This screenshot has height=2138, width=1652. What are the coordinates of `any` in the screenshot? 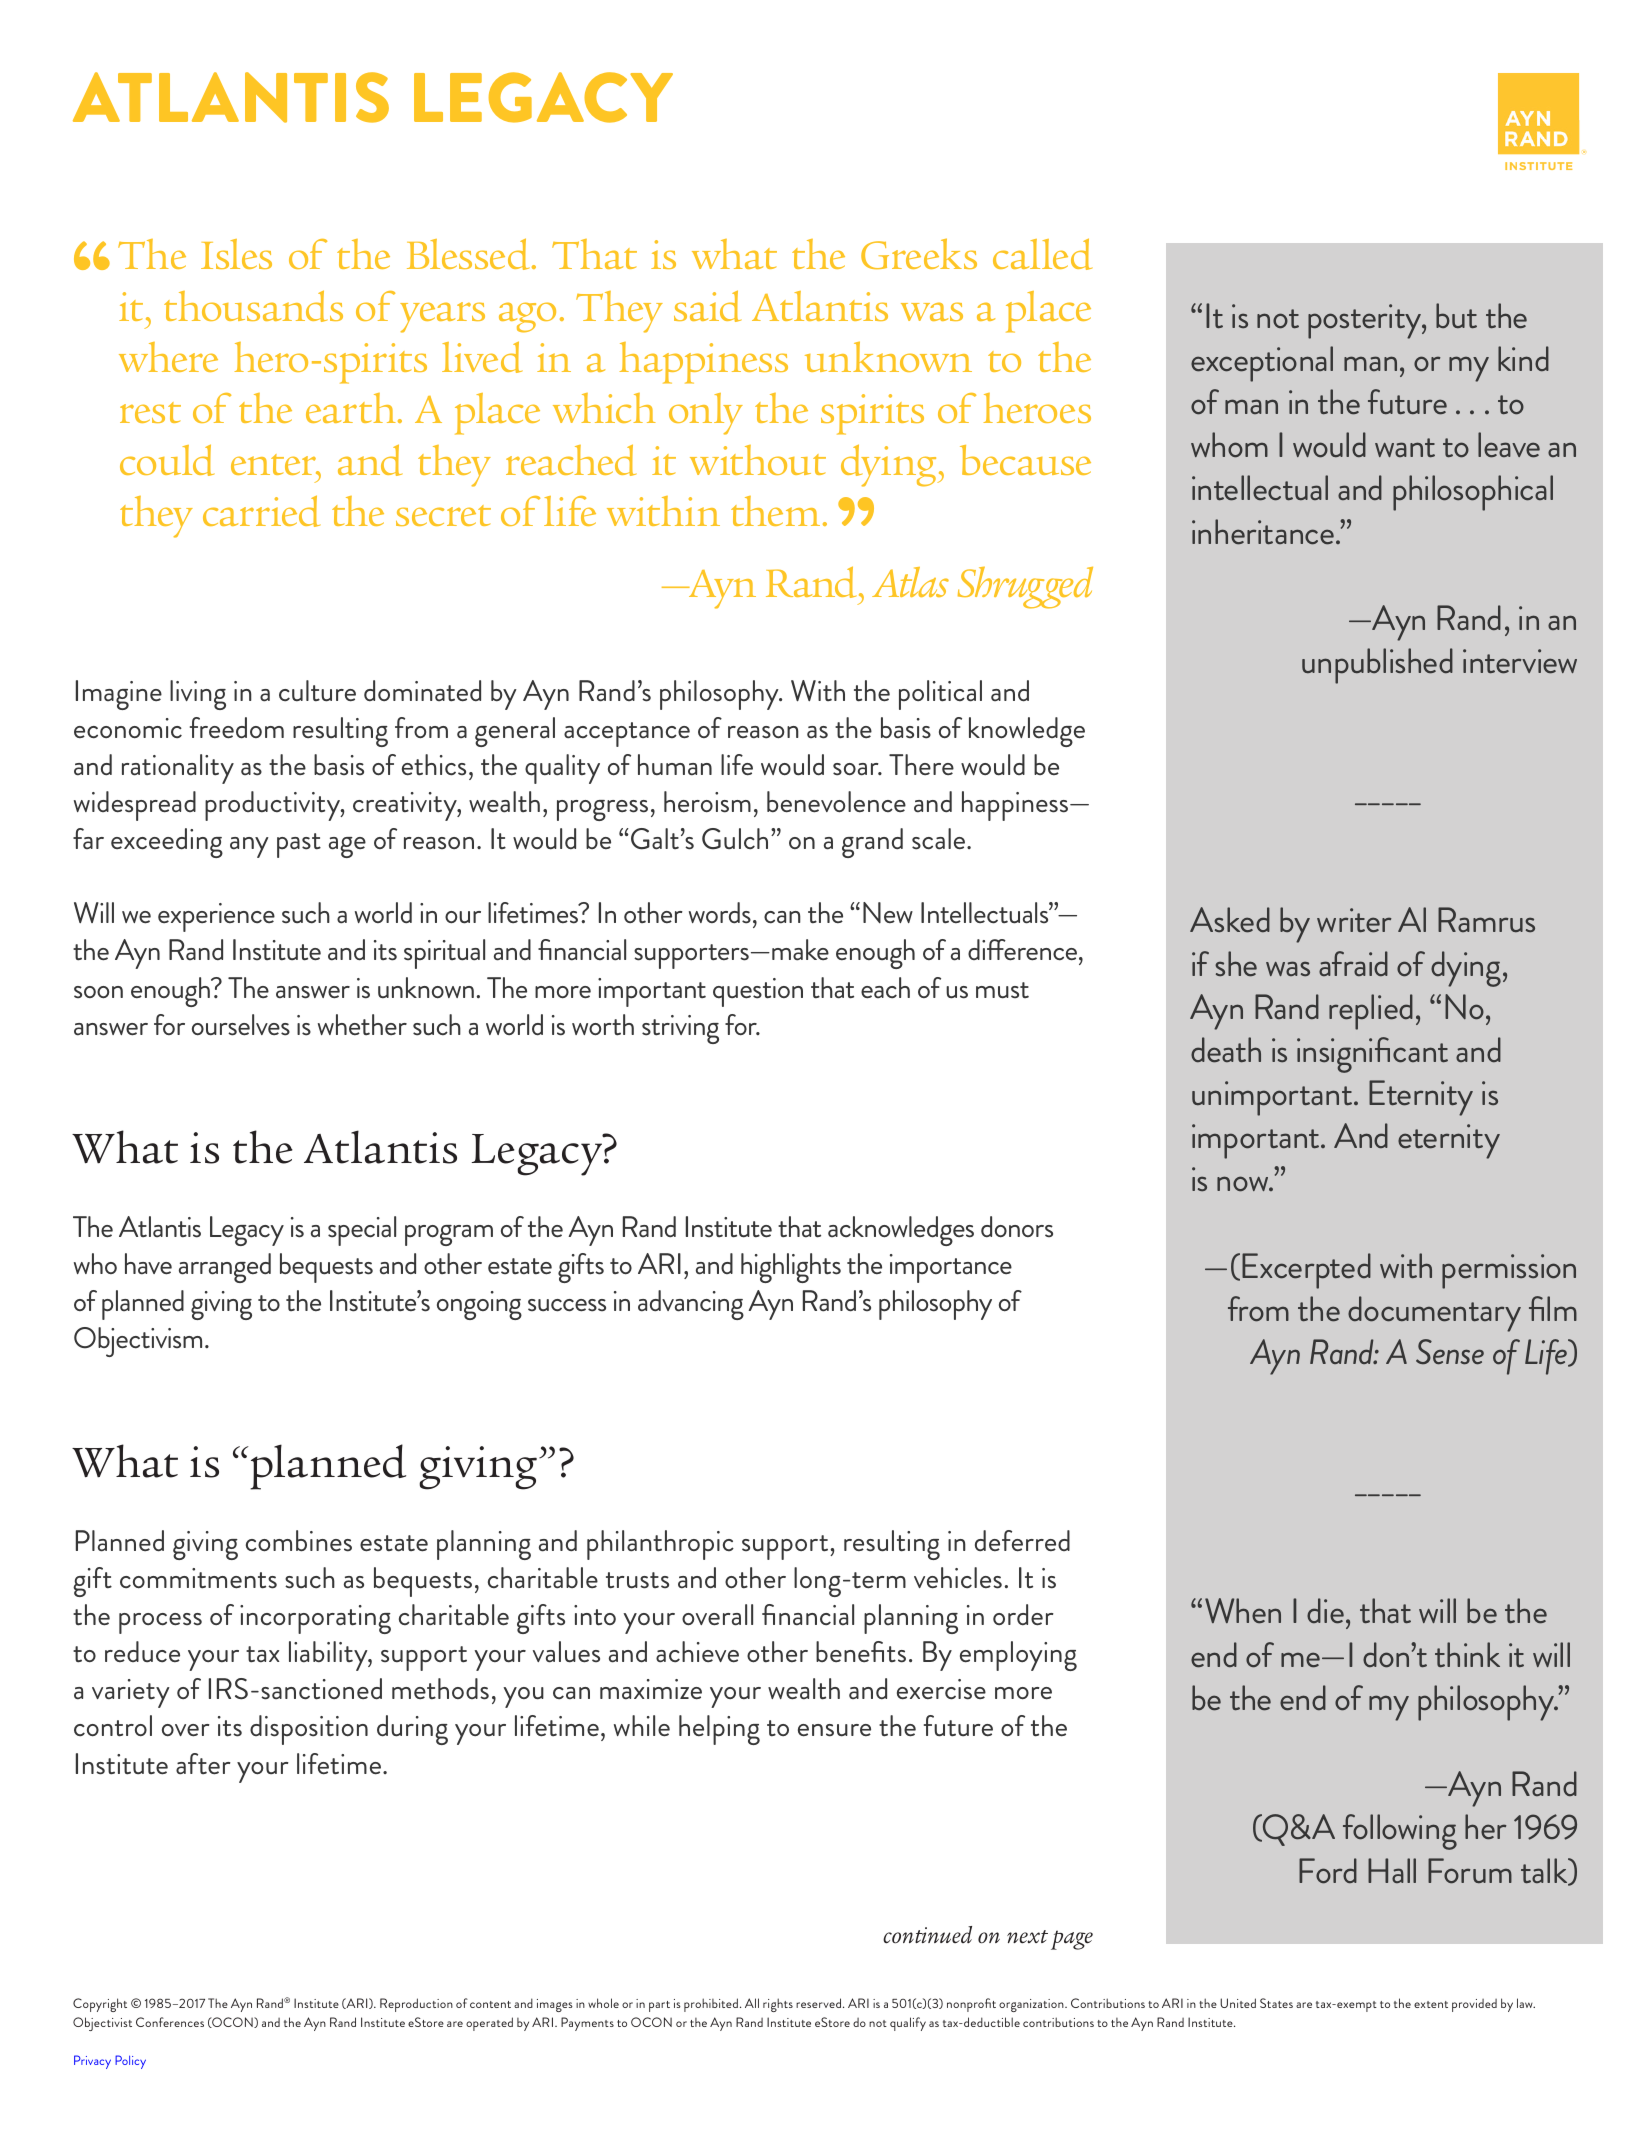 It's located at (249, 847).
